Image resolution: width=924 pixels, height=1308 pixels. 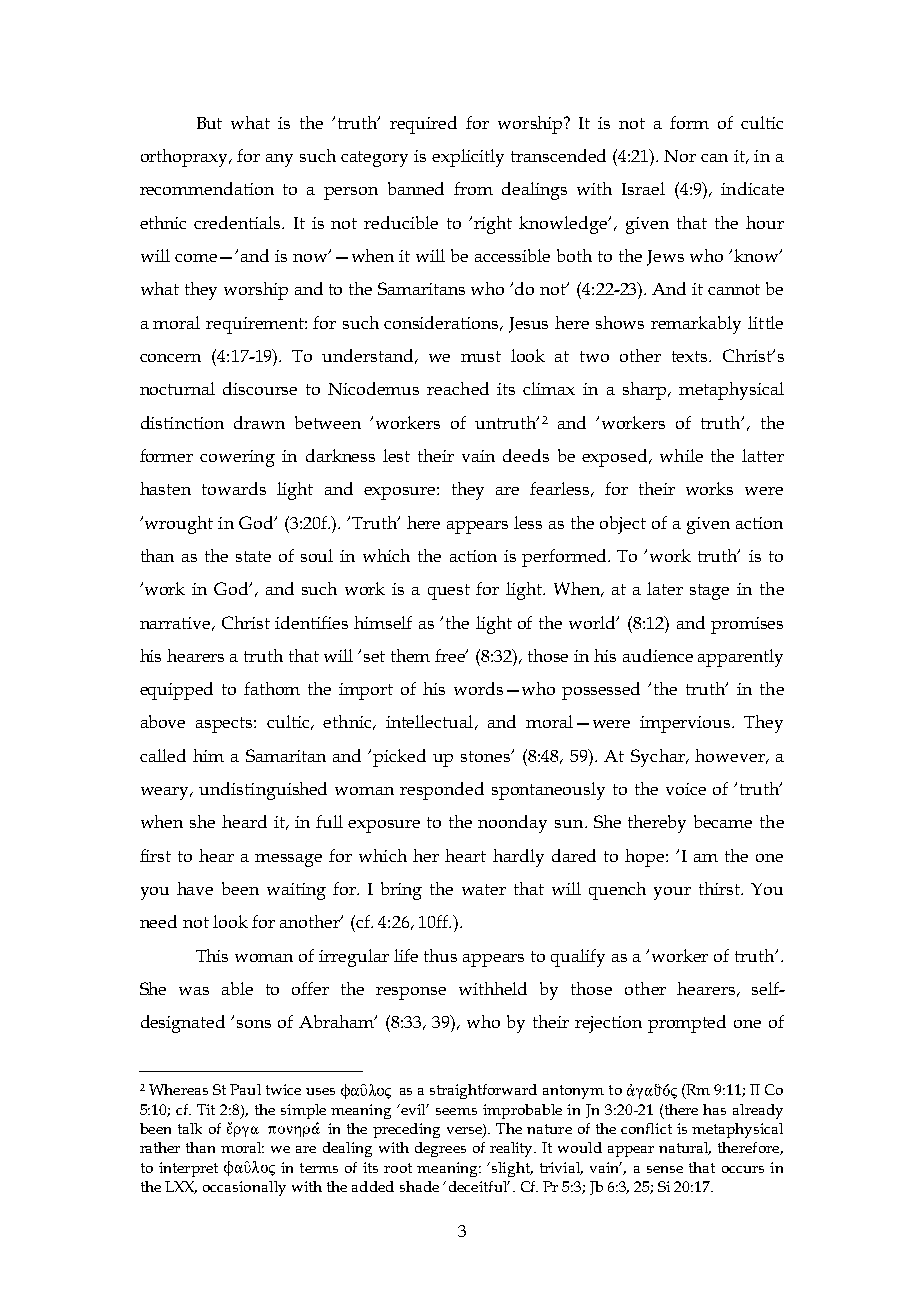 I want to click on But, so click(x=209, y=123).
